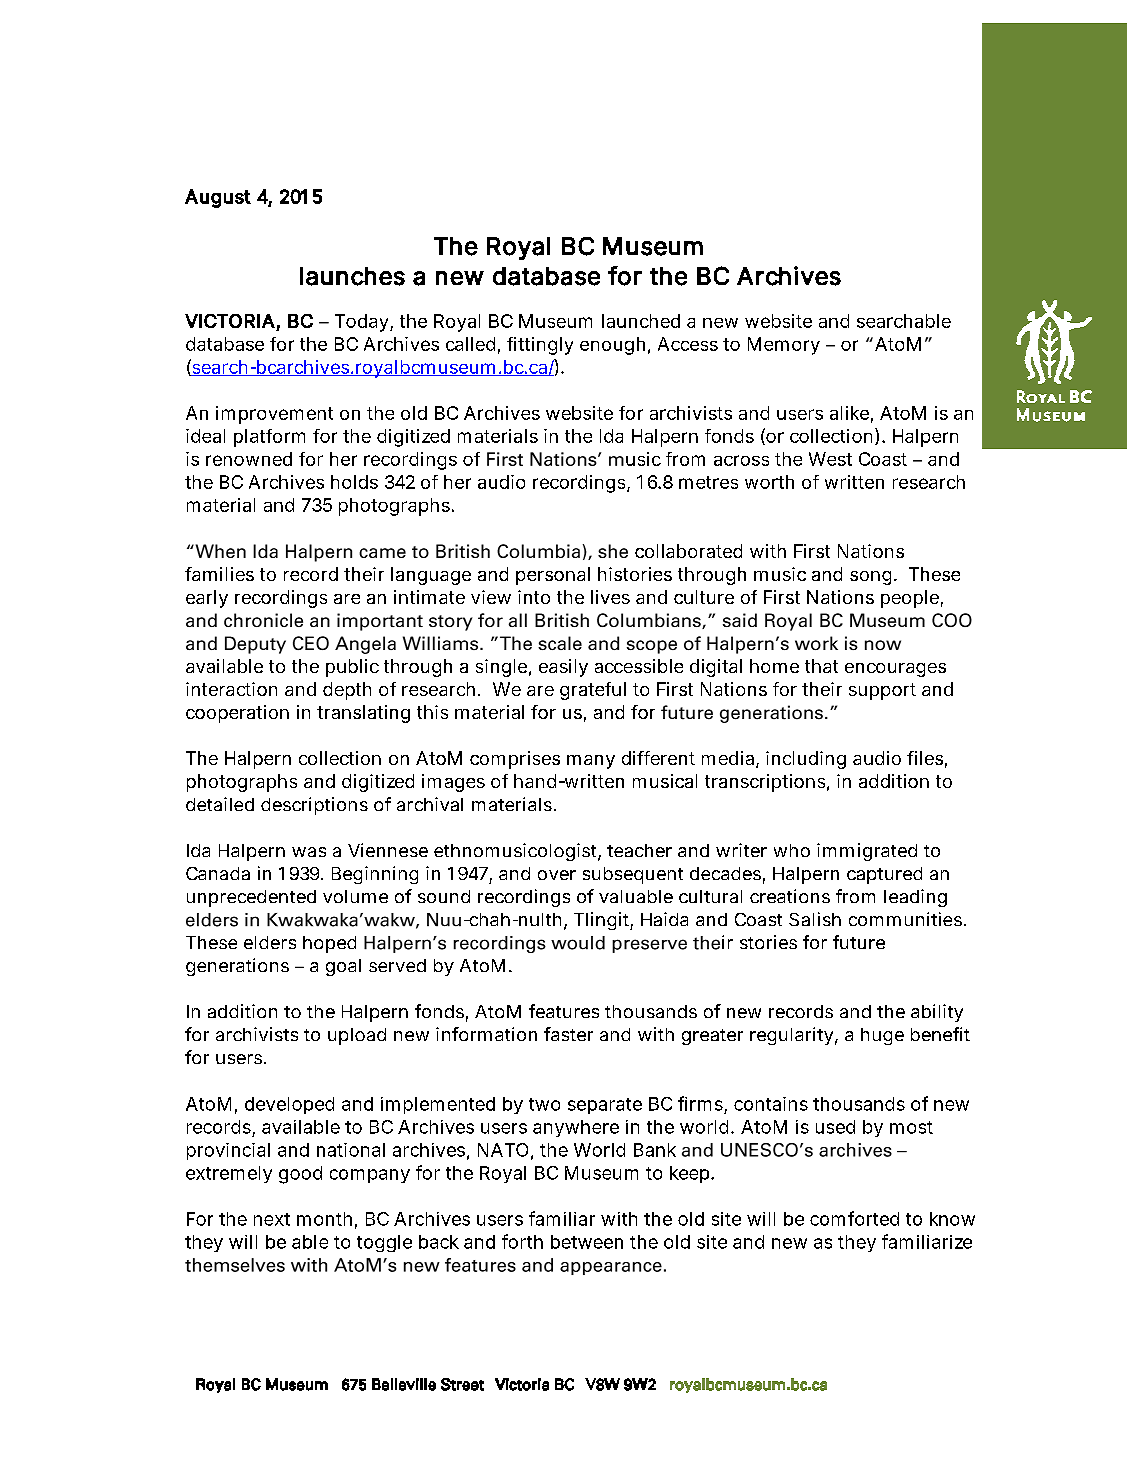 Image resolution: width=1140 pixels, height=1475 pixels. Describe the element at coordinates (272, 1219) in the screenshot. I see `next` at that location.
